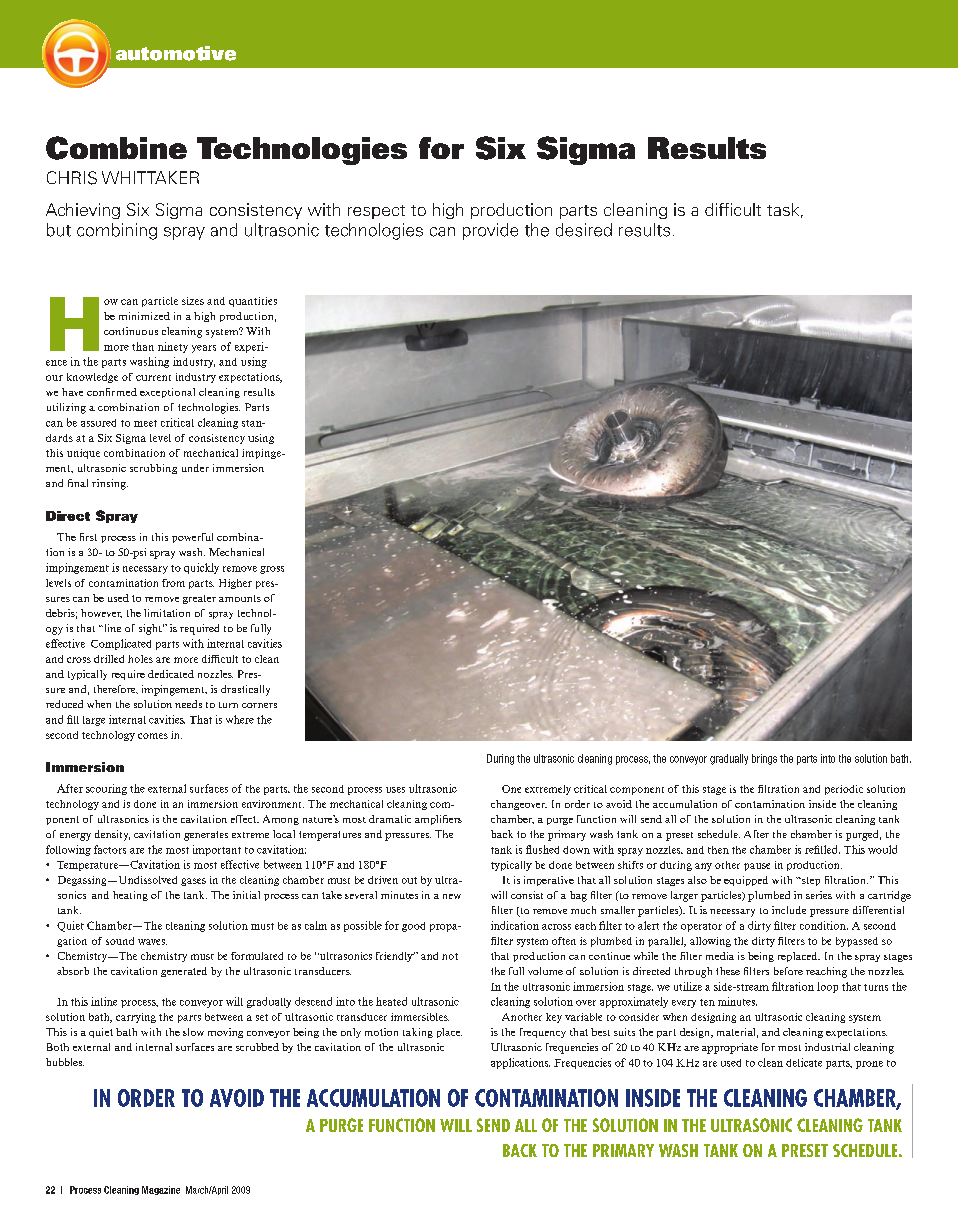 The image size is (958, 1232). What do you see at coordinates (376, 212) in the screenshot?
I see `respect` at bounding box center [376, 212].
